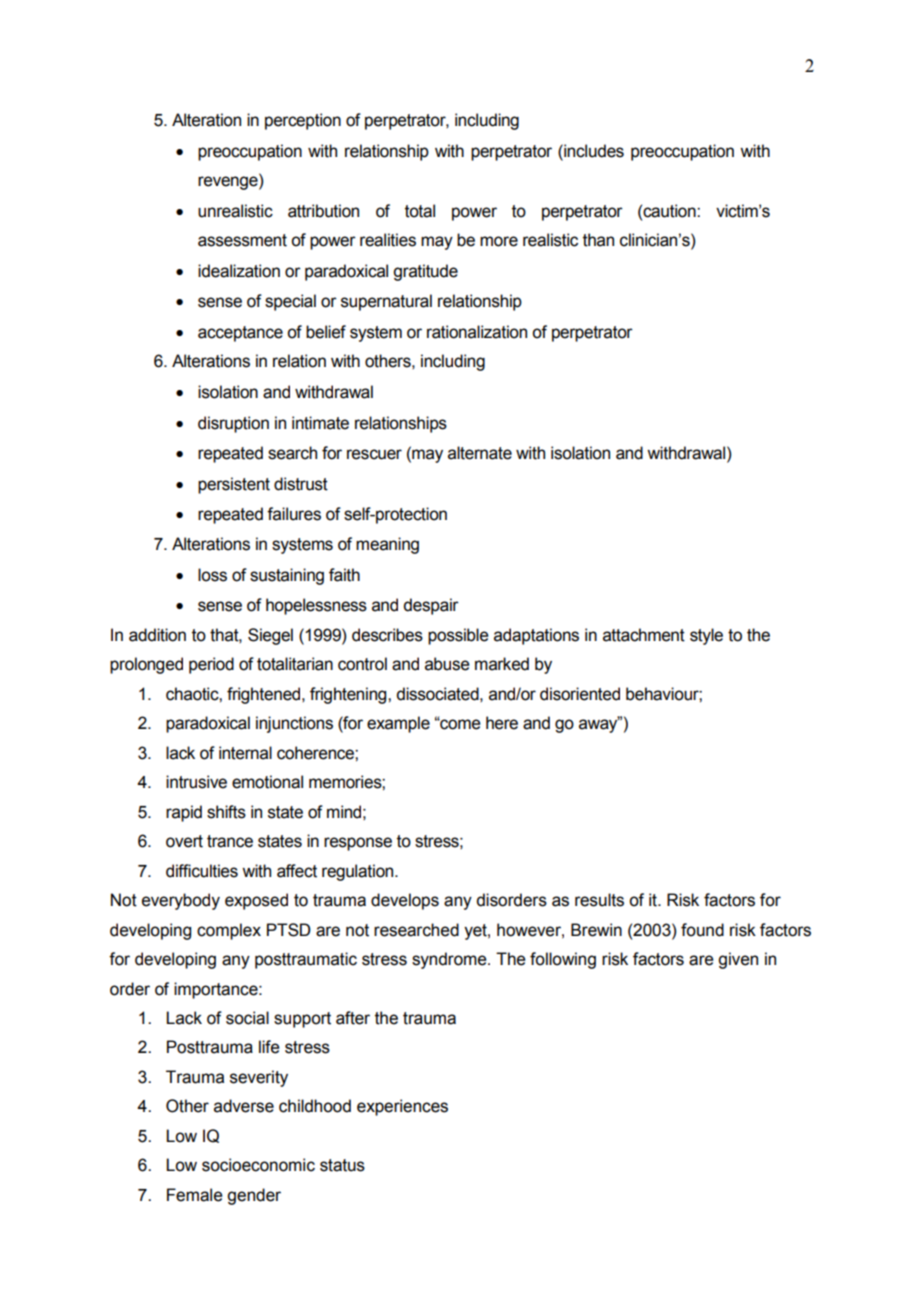 The height and width of the page is (1308, 924). What do you see at coordinates (593, 151) in the page?
I see `includes` at bounding box center [593, 151].
